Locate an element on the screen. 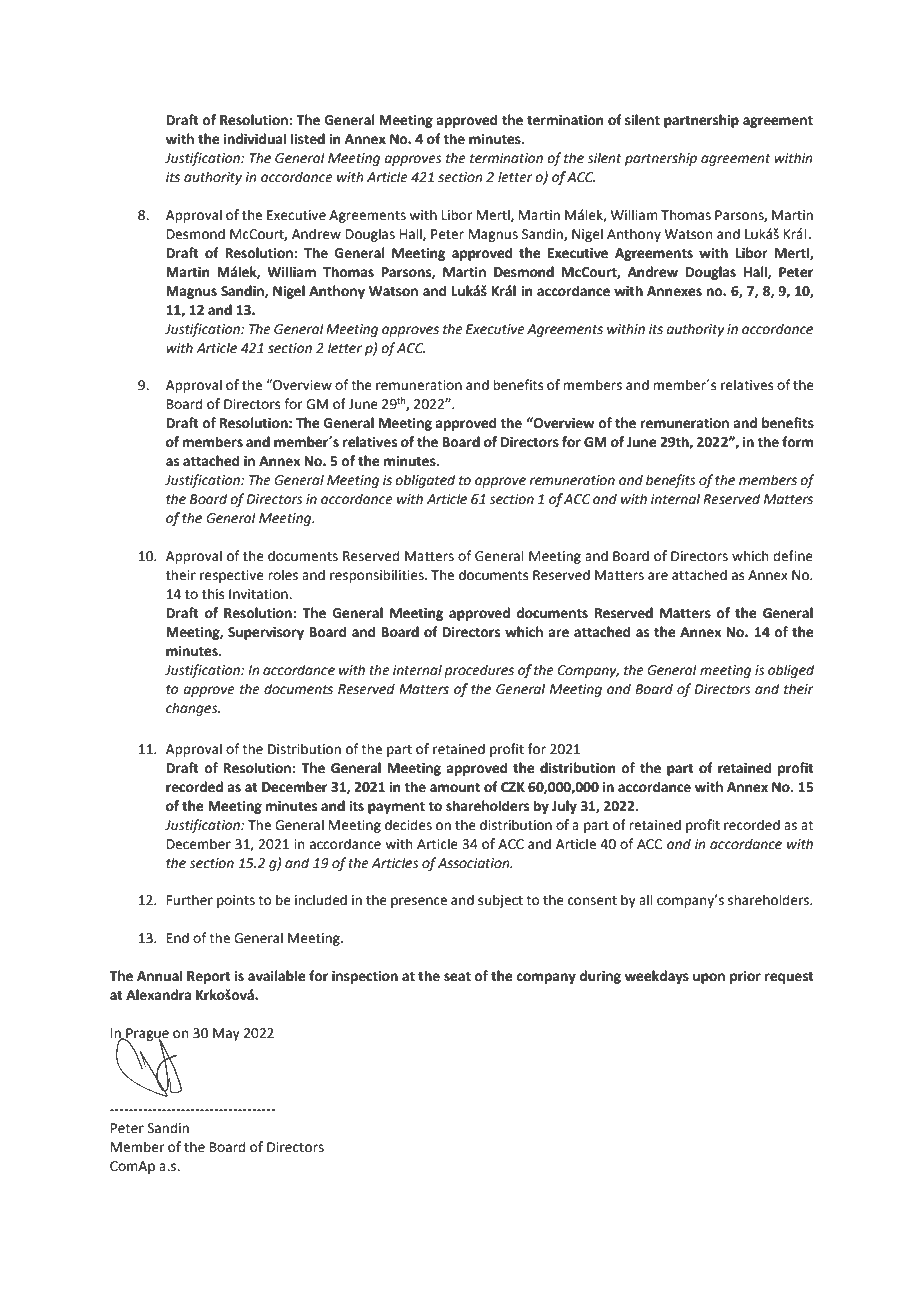 The image size is (924, 1308). procedures is located at coordinates (479, 671).
